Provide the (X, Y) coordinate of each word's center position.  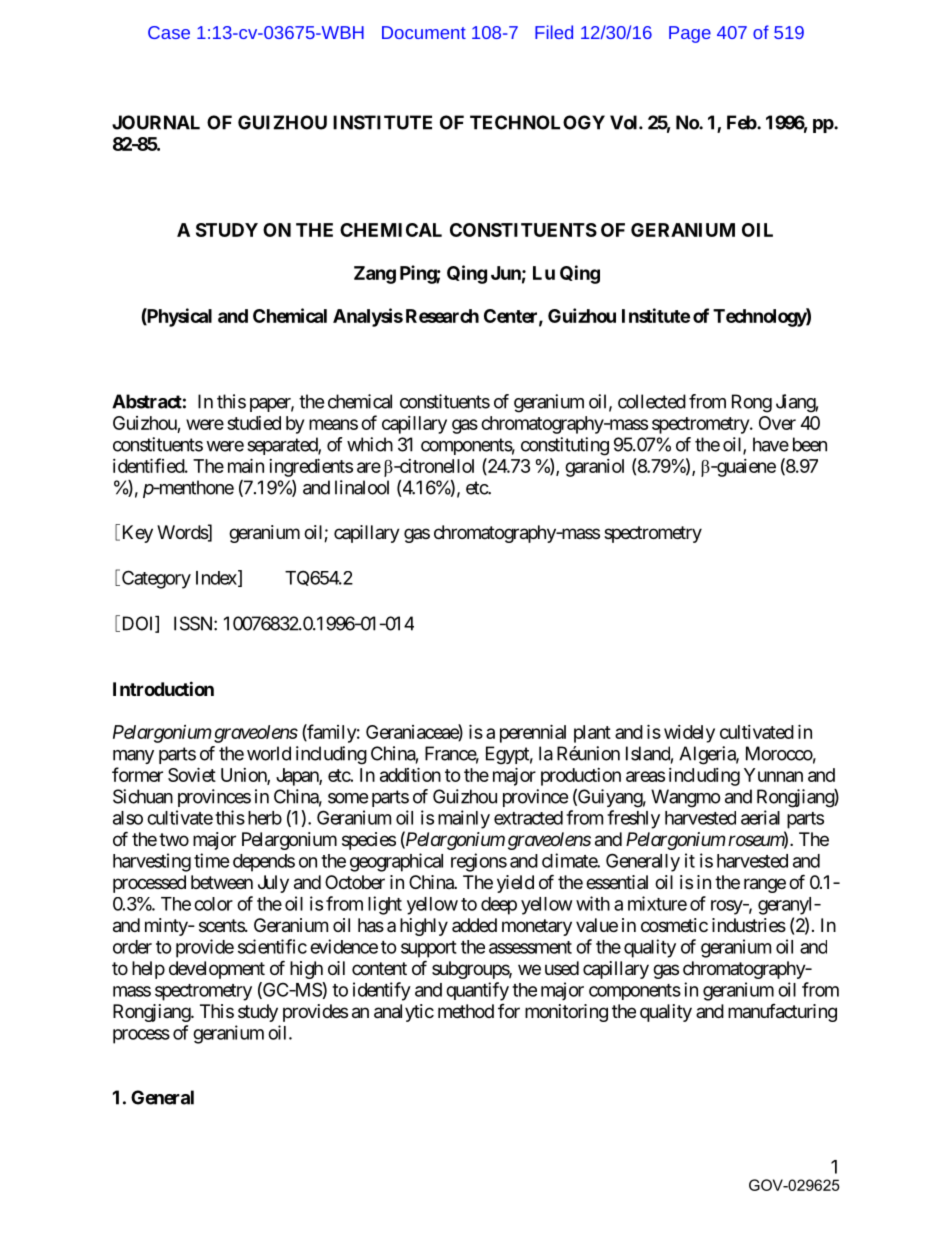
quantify (477, 991)
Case (169, 32)
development (217, 970)
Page (690, 34)
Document (424, 32)
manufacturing (782, 1013)
